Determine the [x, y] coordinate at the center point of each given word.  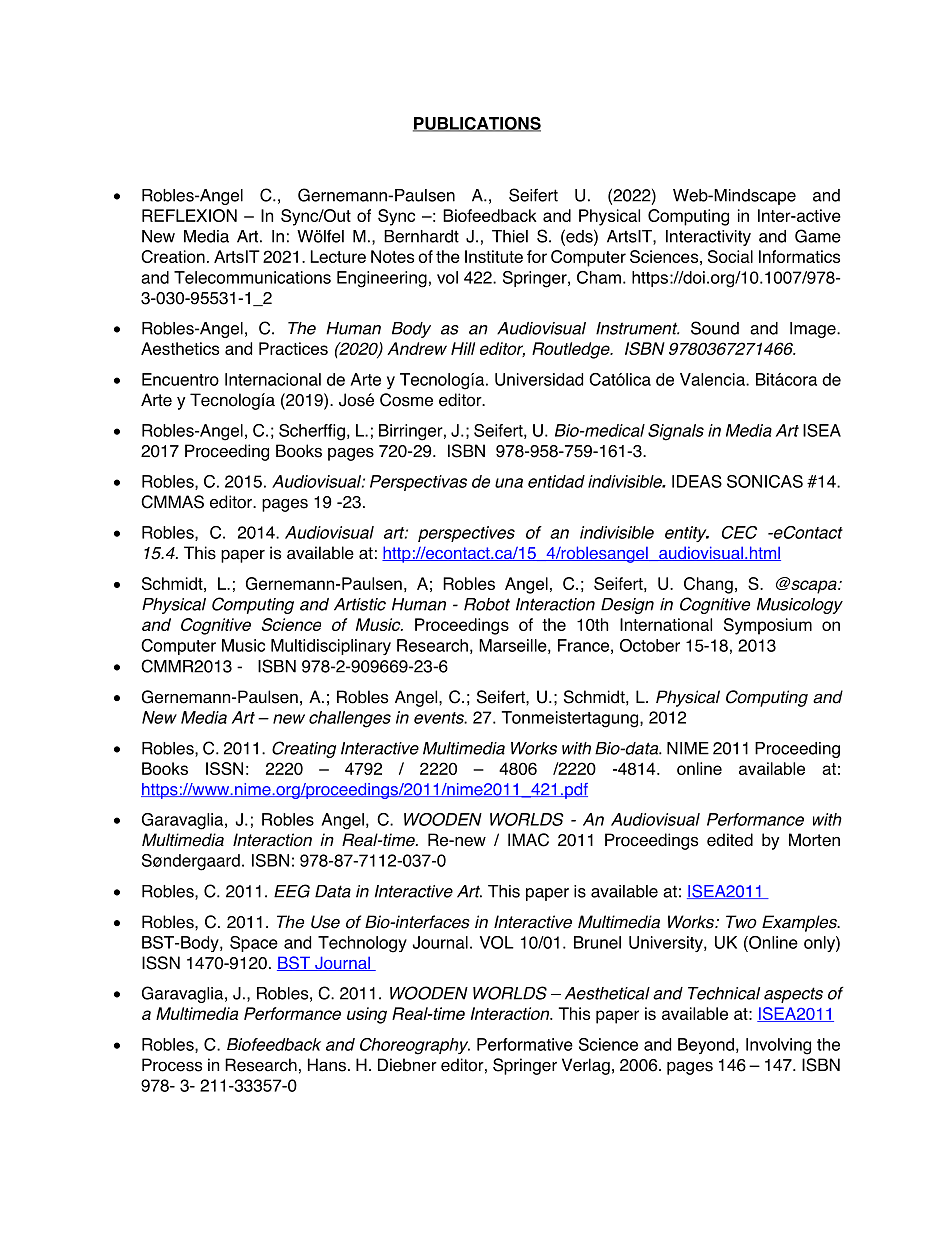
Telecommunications [252, 277]
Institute [494, 256]
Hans [327, 1065]
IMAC [528, 840]
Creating [304, 749]
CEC [739, 532]
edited [730, 840]
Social [730, 256]
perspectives [466, 534]
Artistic [360, 604]
